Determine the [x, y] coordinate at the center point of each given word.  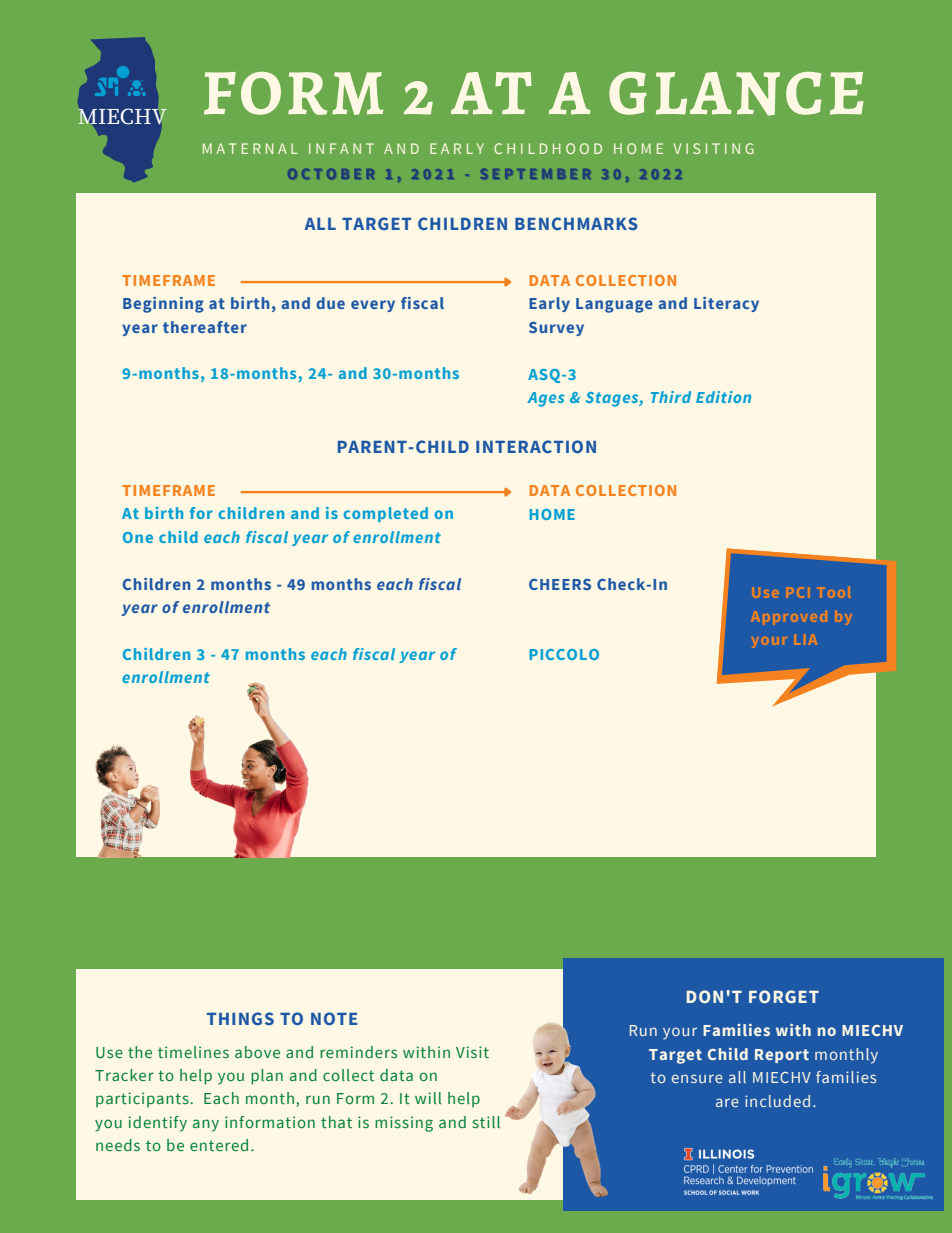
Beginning [163, 305]
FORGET [784, 996]
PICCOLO [564, 654]
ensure [697, 1078]
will [428, 1098]
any [206, 1125]
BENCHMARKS [576, 223]
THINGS [240, 1018]
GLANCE [736, 94]
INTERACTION [536, 446]
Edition [723, 397]
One [138, 537]
